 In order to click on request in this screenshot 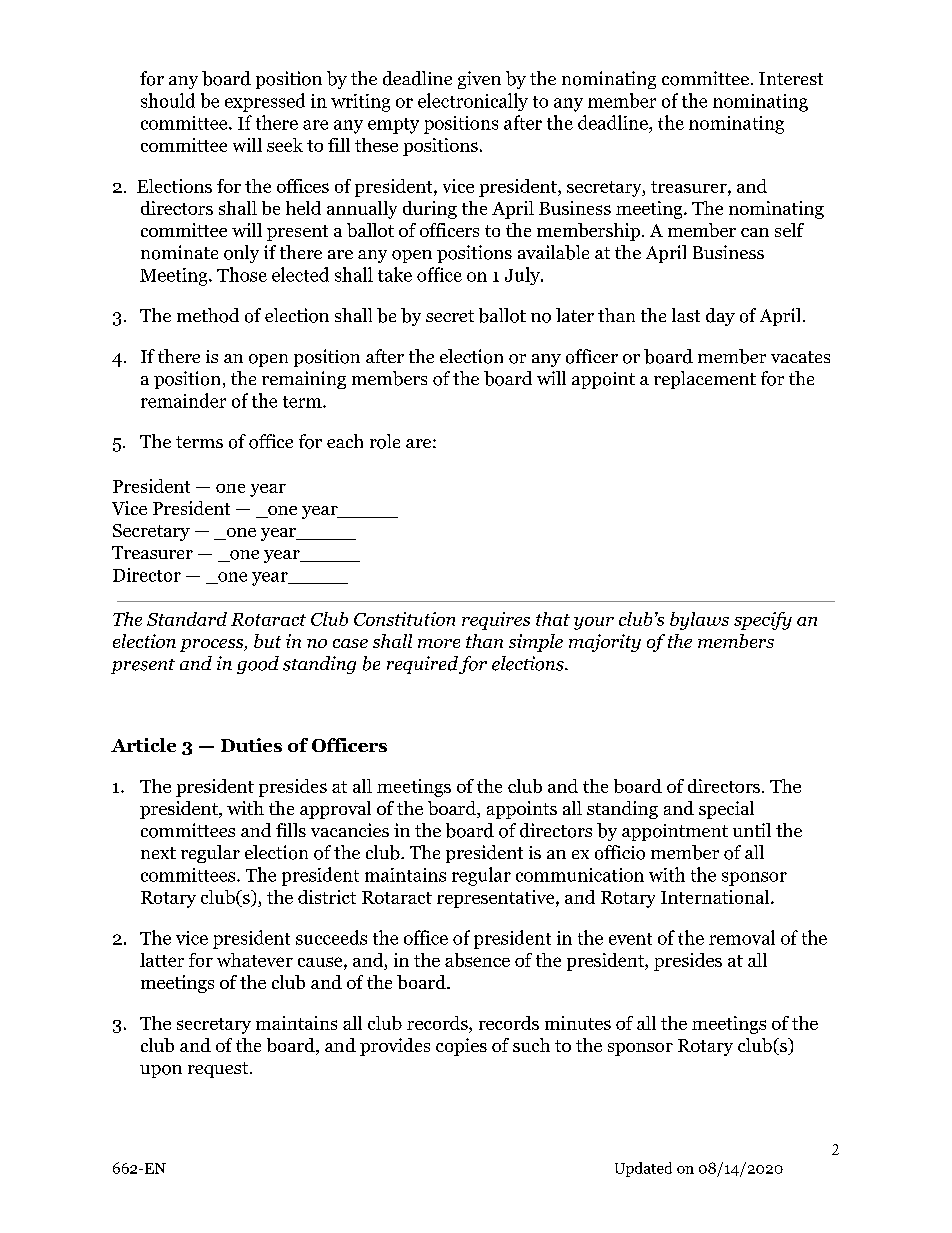, I will do `click(219, 1070)`.
